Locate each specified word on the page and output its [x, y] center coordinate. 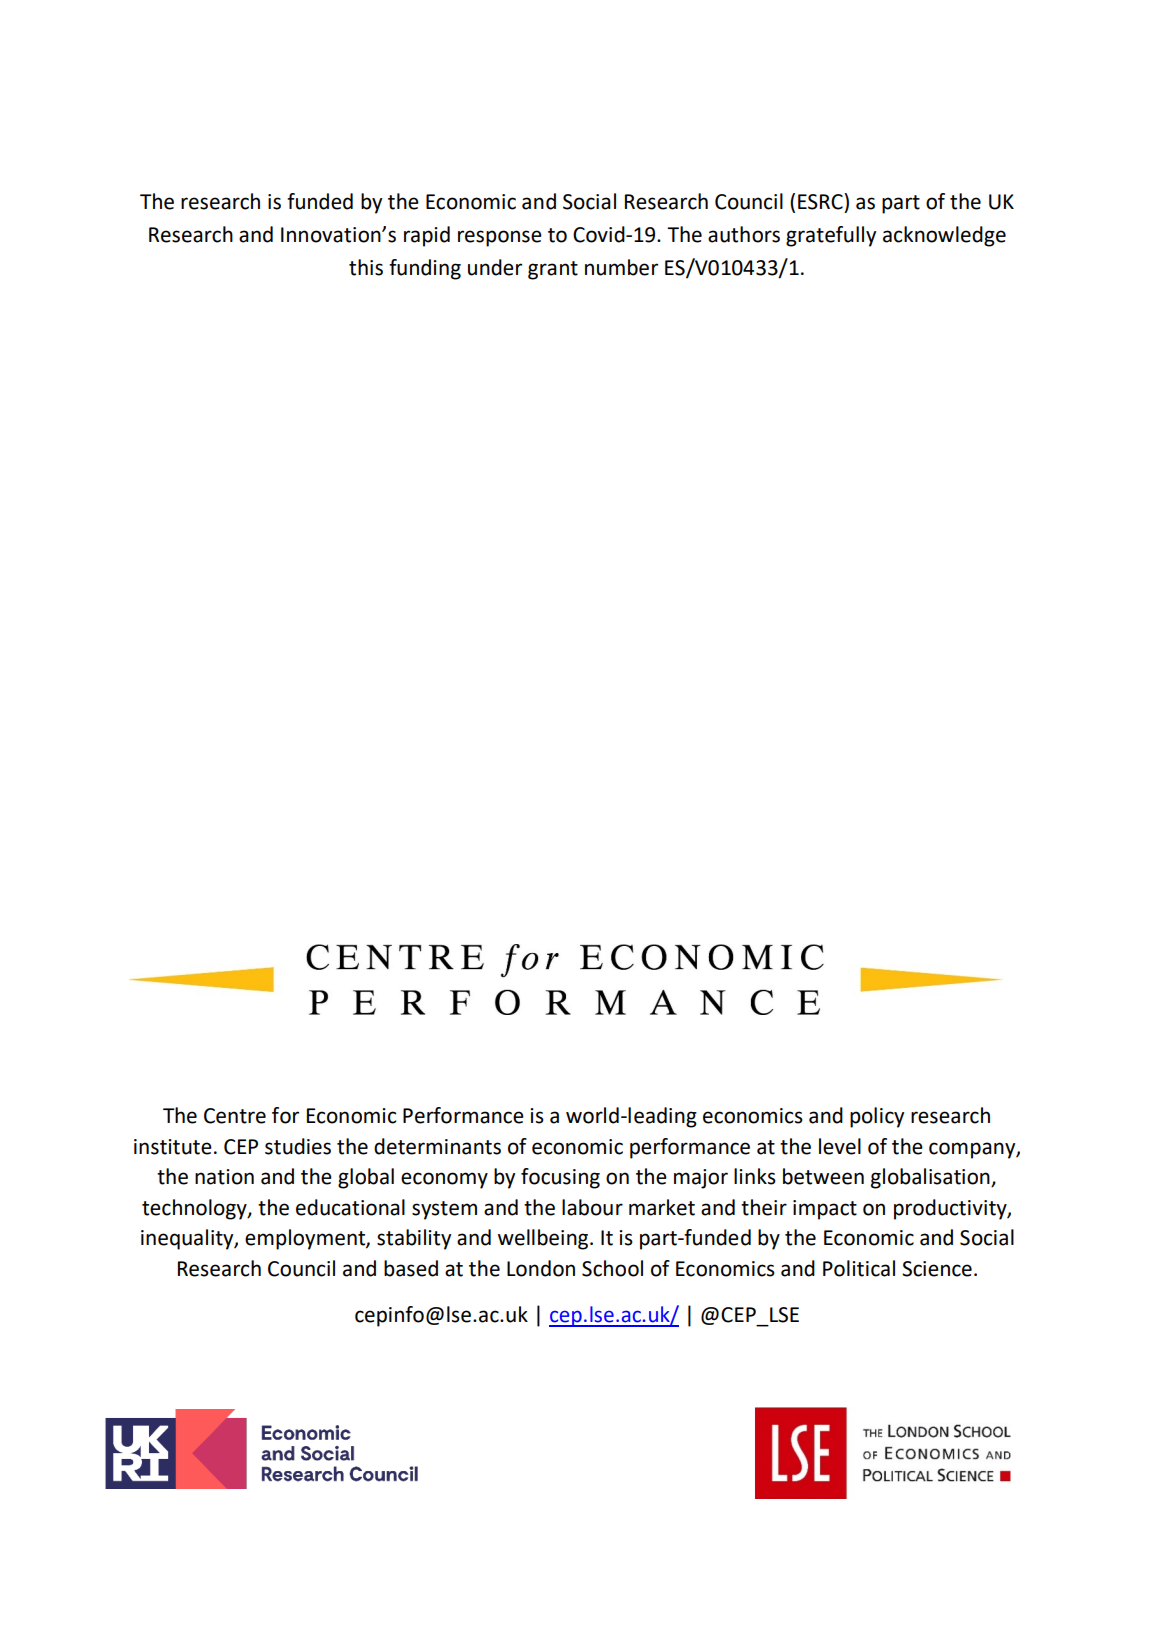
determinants [437, 1146]
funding [425, 269]
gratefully [831, 236]
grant [553, 270]
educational [350, 1207]
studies [298, 1146]
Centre [235, 1116]
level [840, 1146]
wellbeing [544, 1239]
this [366, 267]
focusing [560, 1178]
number [621, 267]
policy [877, 1117]
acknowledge [944, 236]
